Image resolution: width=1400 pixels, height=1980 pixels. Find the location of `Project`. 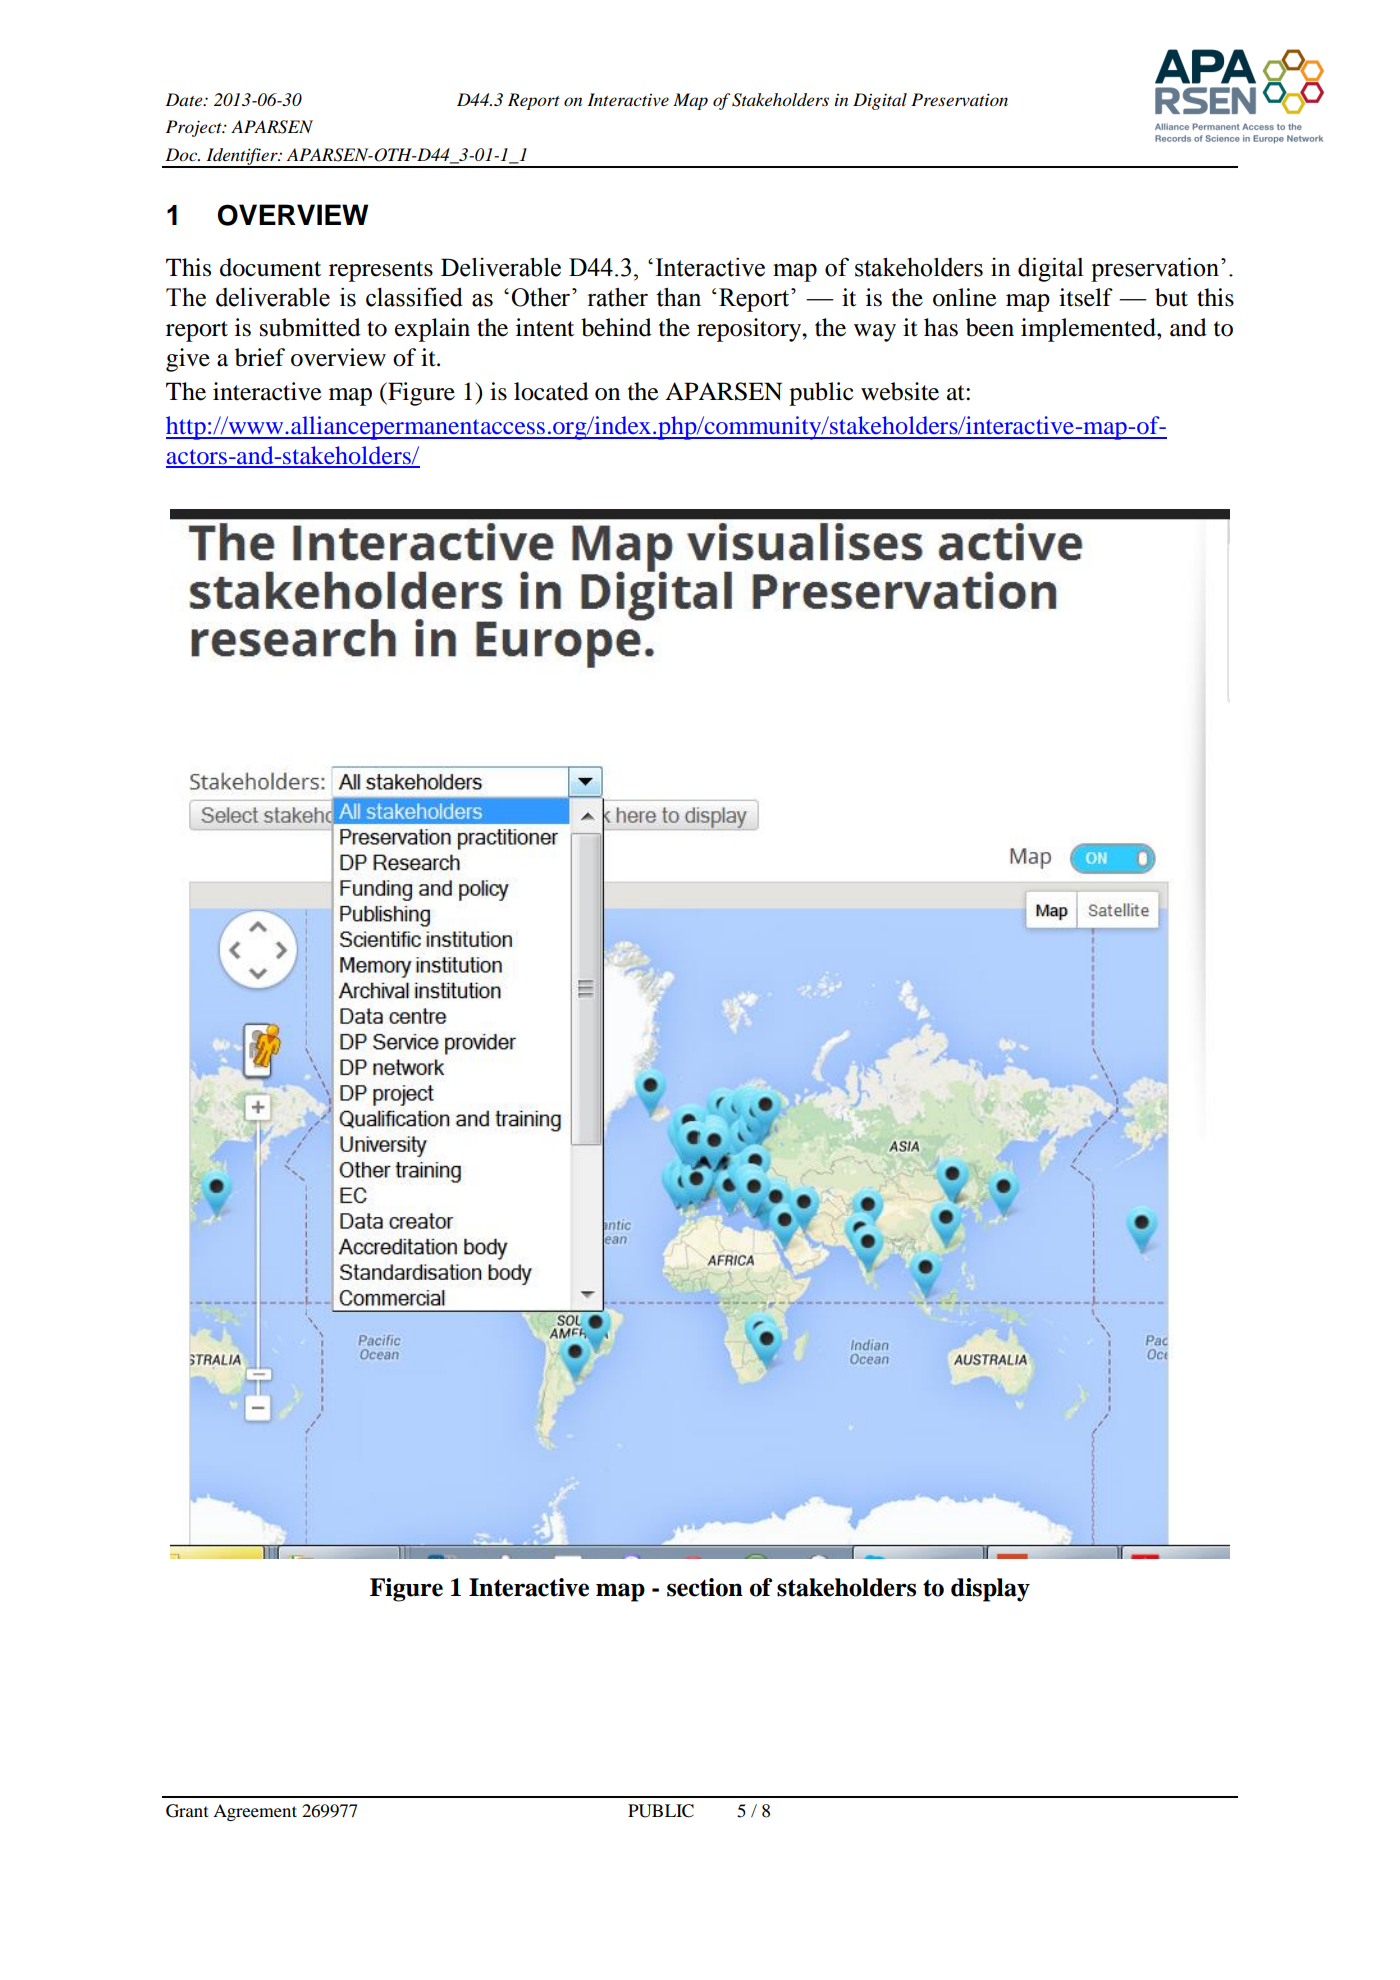

Project is located at coordinates (195, 128).
